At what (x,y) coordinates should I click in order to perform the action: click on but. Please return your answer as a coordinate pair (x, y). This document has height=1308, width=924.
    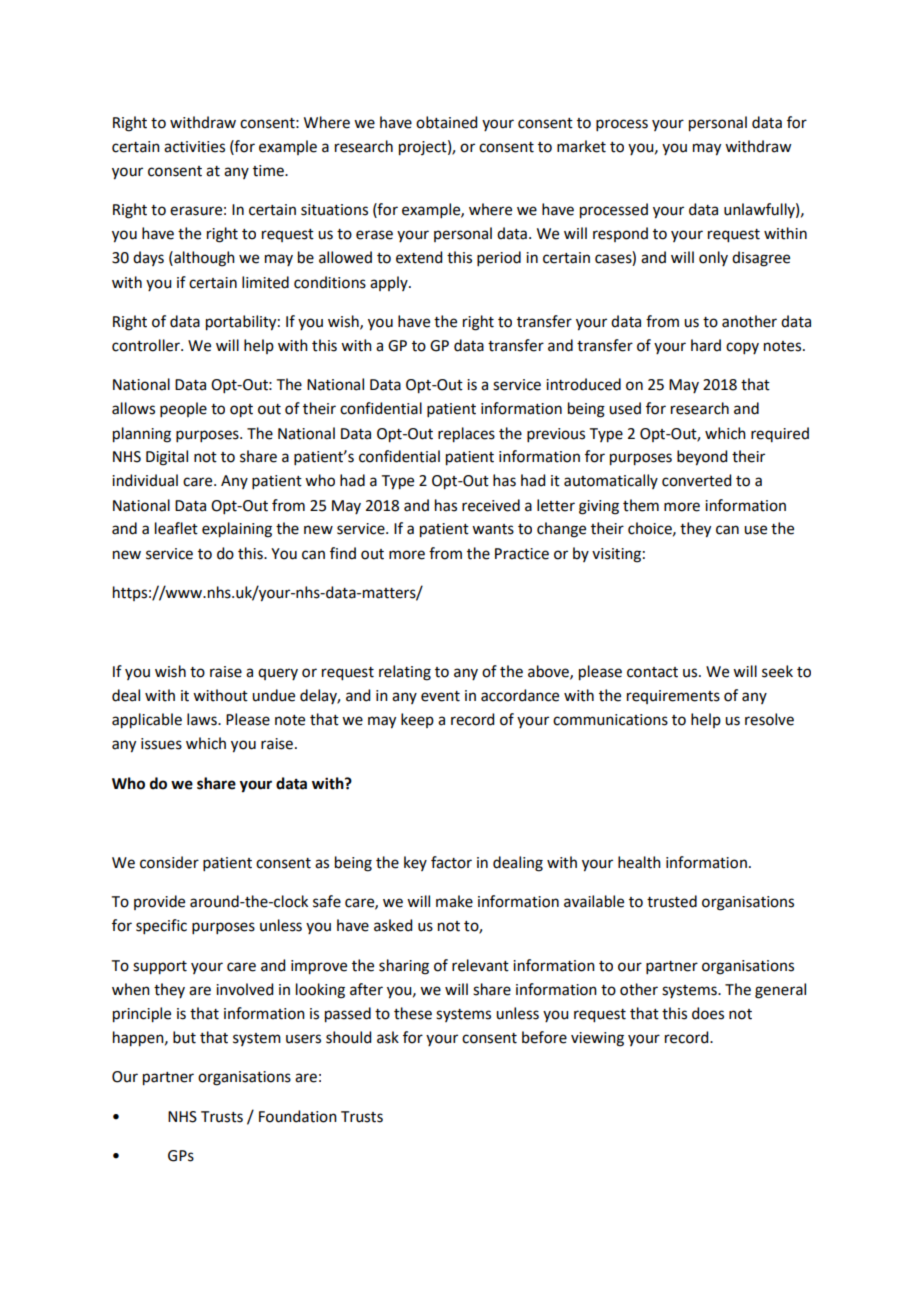
    Looking at the image, I should click on (184, 1037).
